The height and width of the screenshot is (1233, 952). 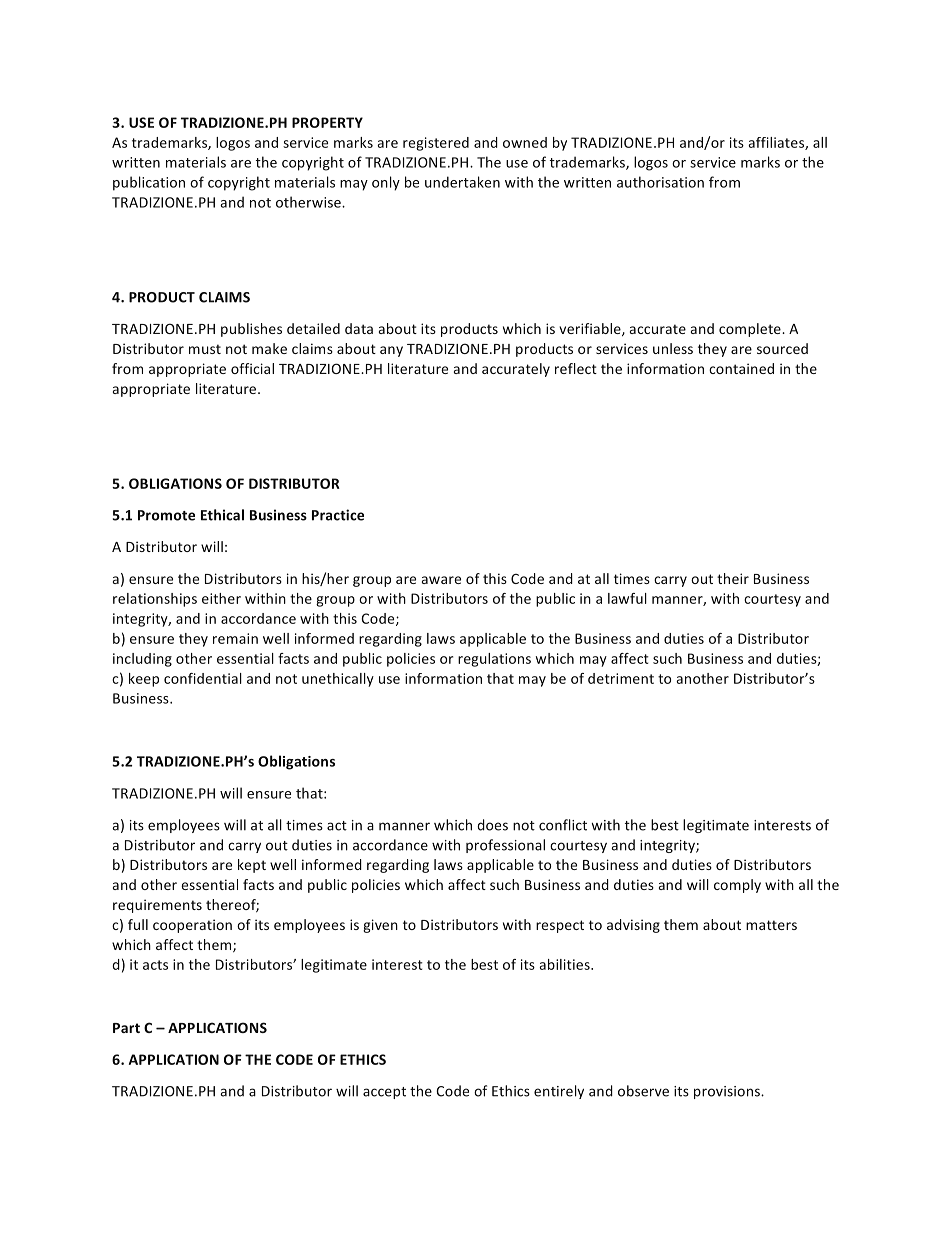 I want to click on contained, so click(x=741, y=368).
